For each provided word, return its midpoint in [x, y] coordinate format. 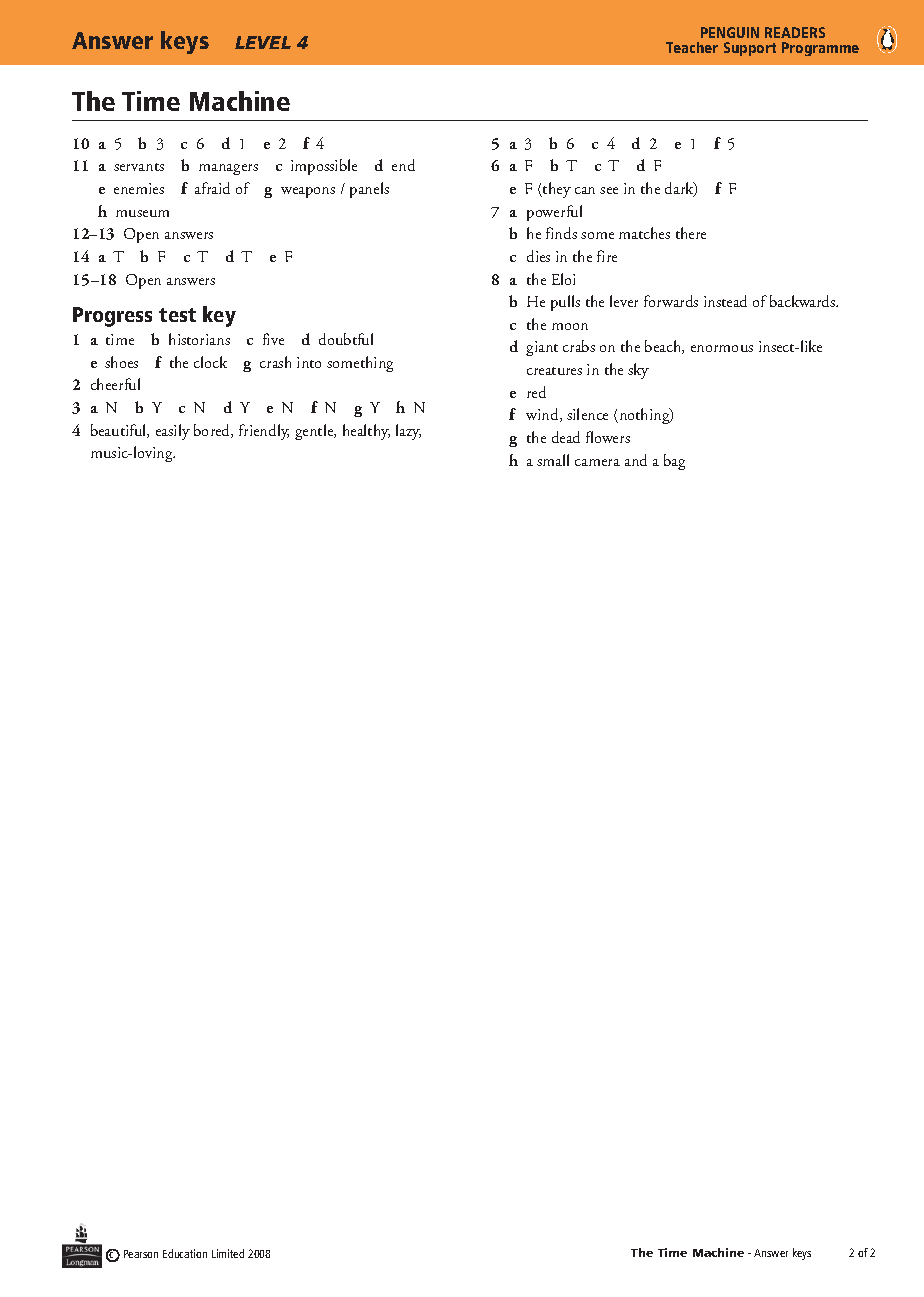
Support [750, 49]
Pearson [141, 1254]
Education [185, 1253]
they [556, 190]
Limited [228, 1253]
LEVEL [263, 42]
